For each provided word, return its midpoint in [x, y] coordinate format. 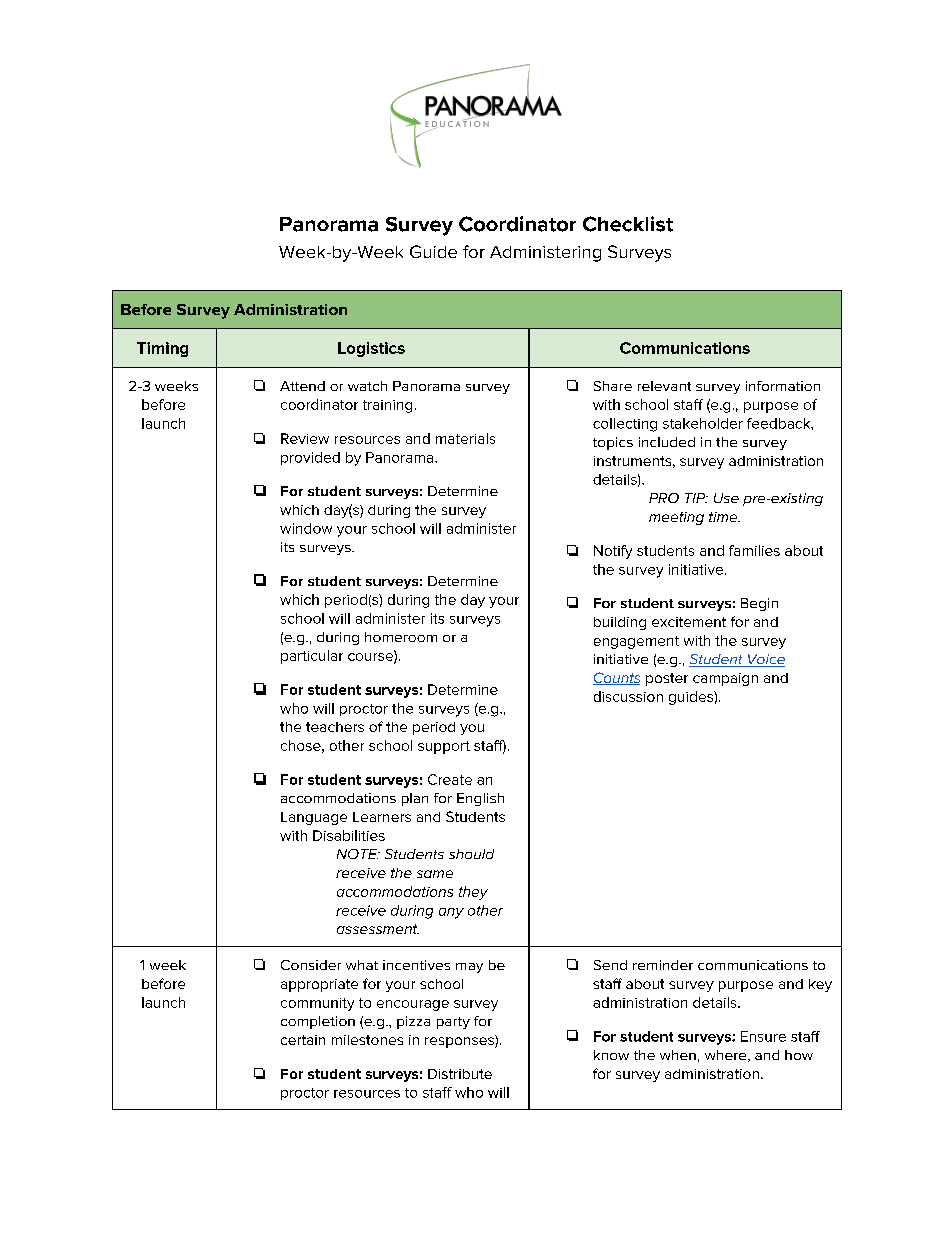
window [306, 528]
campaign [725, 679]
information [783, 386]
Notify [613, 552]
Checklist [628, 224]
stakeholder [703, 423]
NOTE [358, 854]
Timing [162, 349]
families [754, 550]
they [473, 893]
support [444, 747]
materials [465, 438]
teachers [335, 727]
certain [303, 1040]
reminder [663, 965]
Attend [302, 386]
